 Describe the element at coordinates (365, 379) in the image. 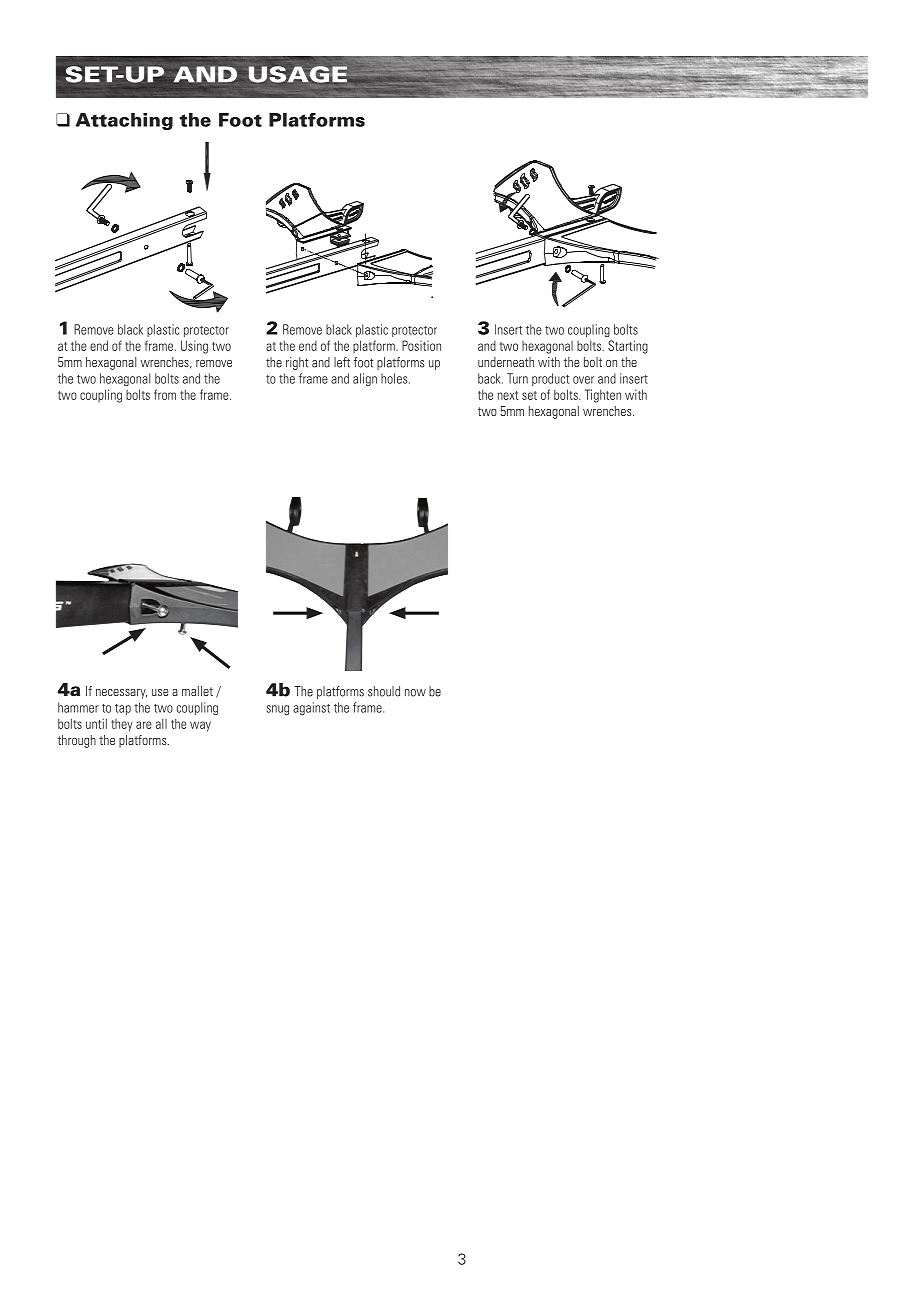

I see `align` at that location.
